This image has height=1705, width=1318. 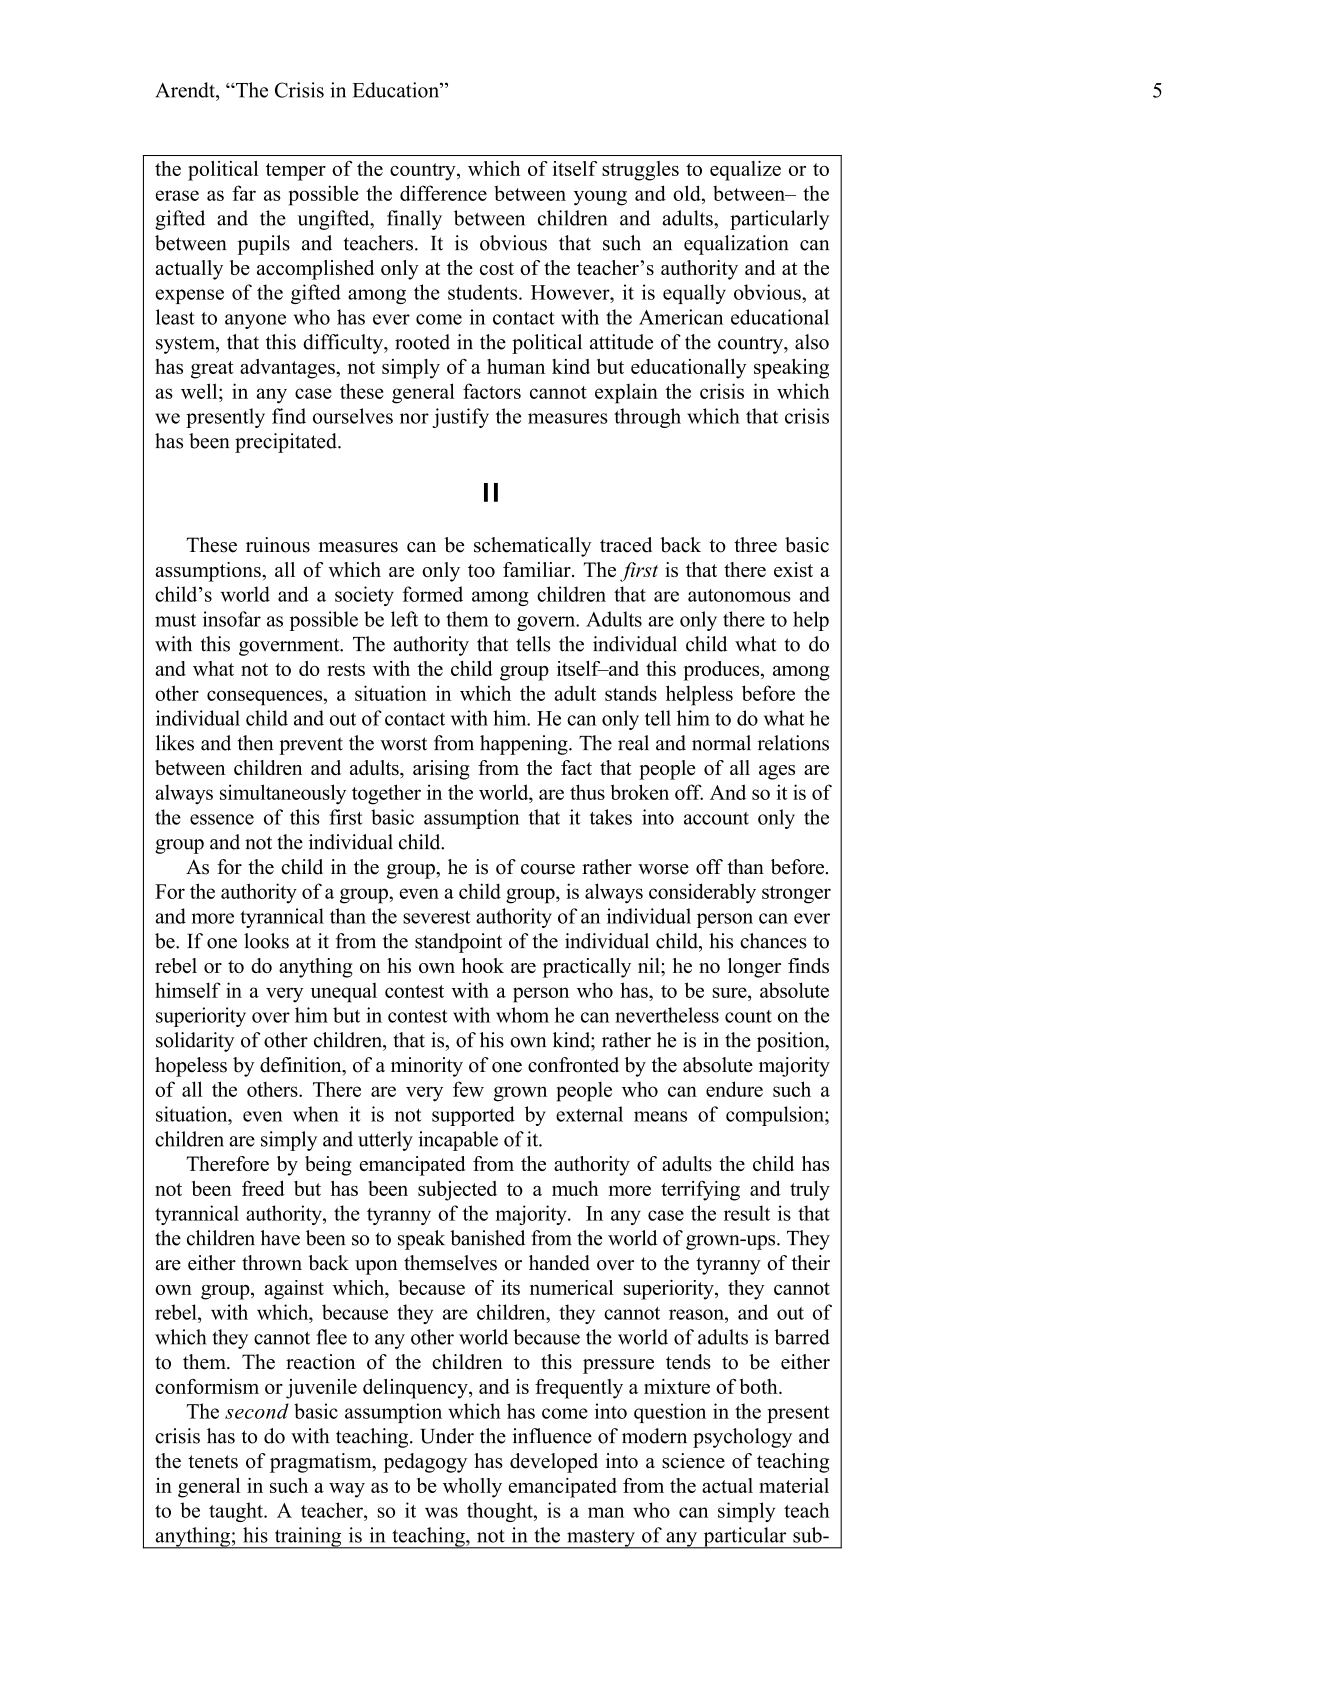 What do you see at coordinates (548, 869) in the image?
I see `course` at bounding box center [548, 869].
